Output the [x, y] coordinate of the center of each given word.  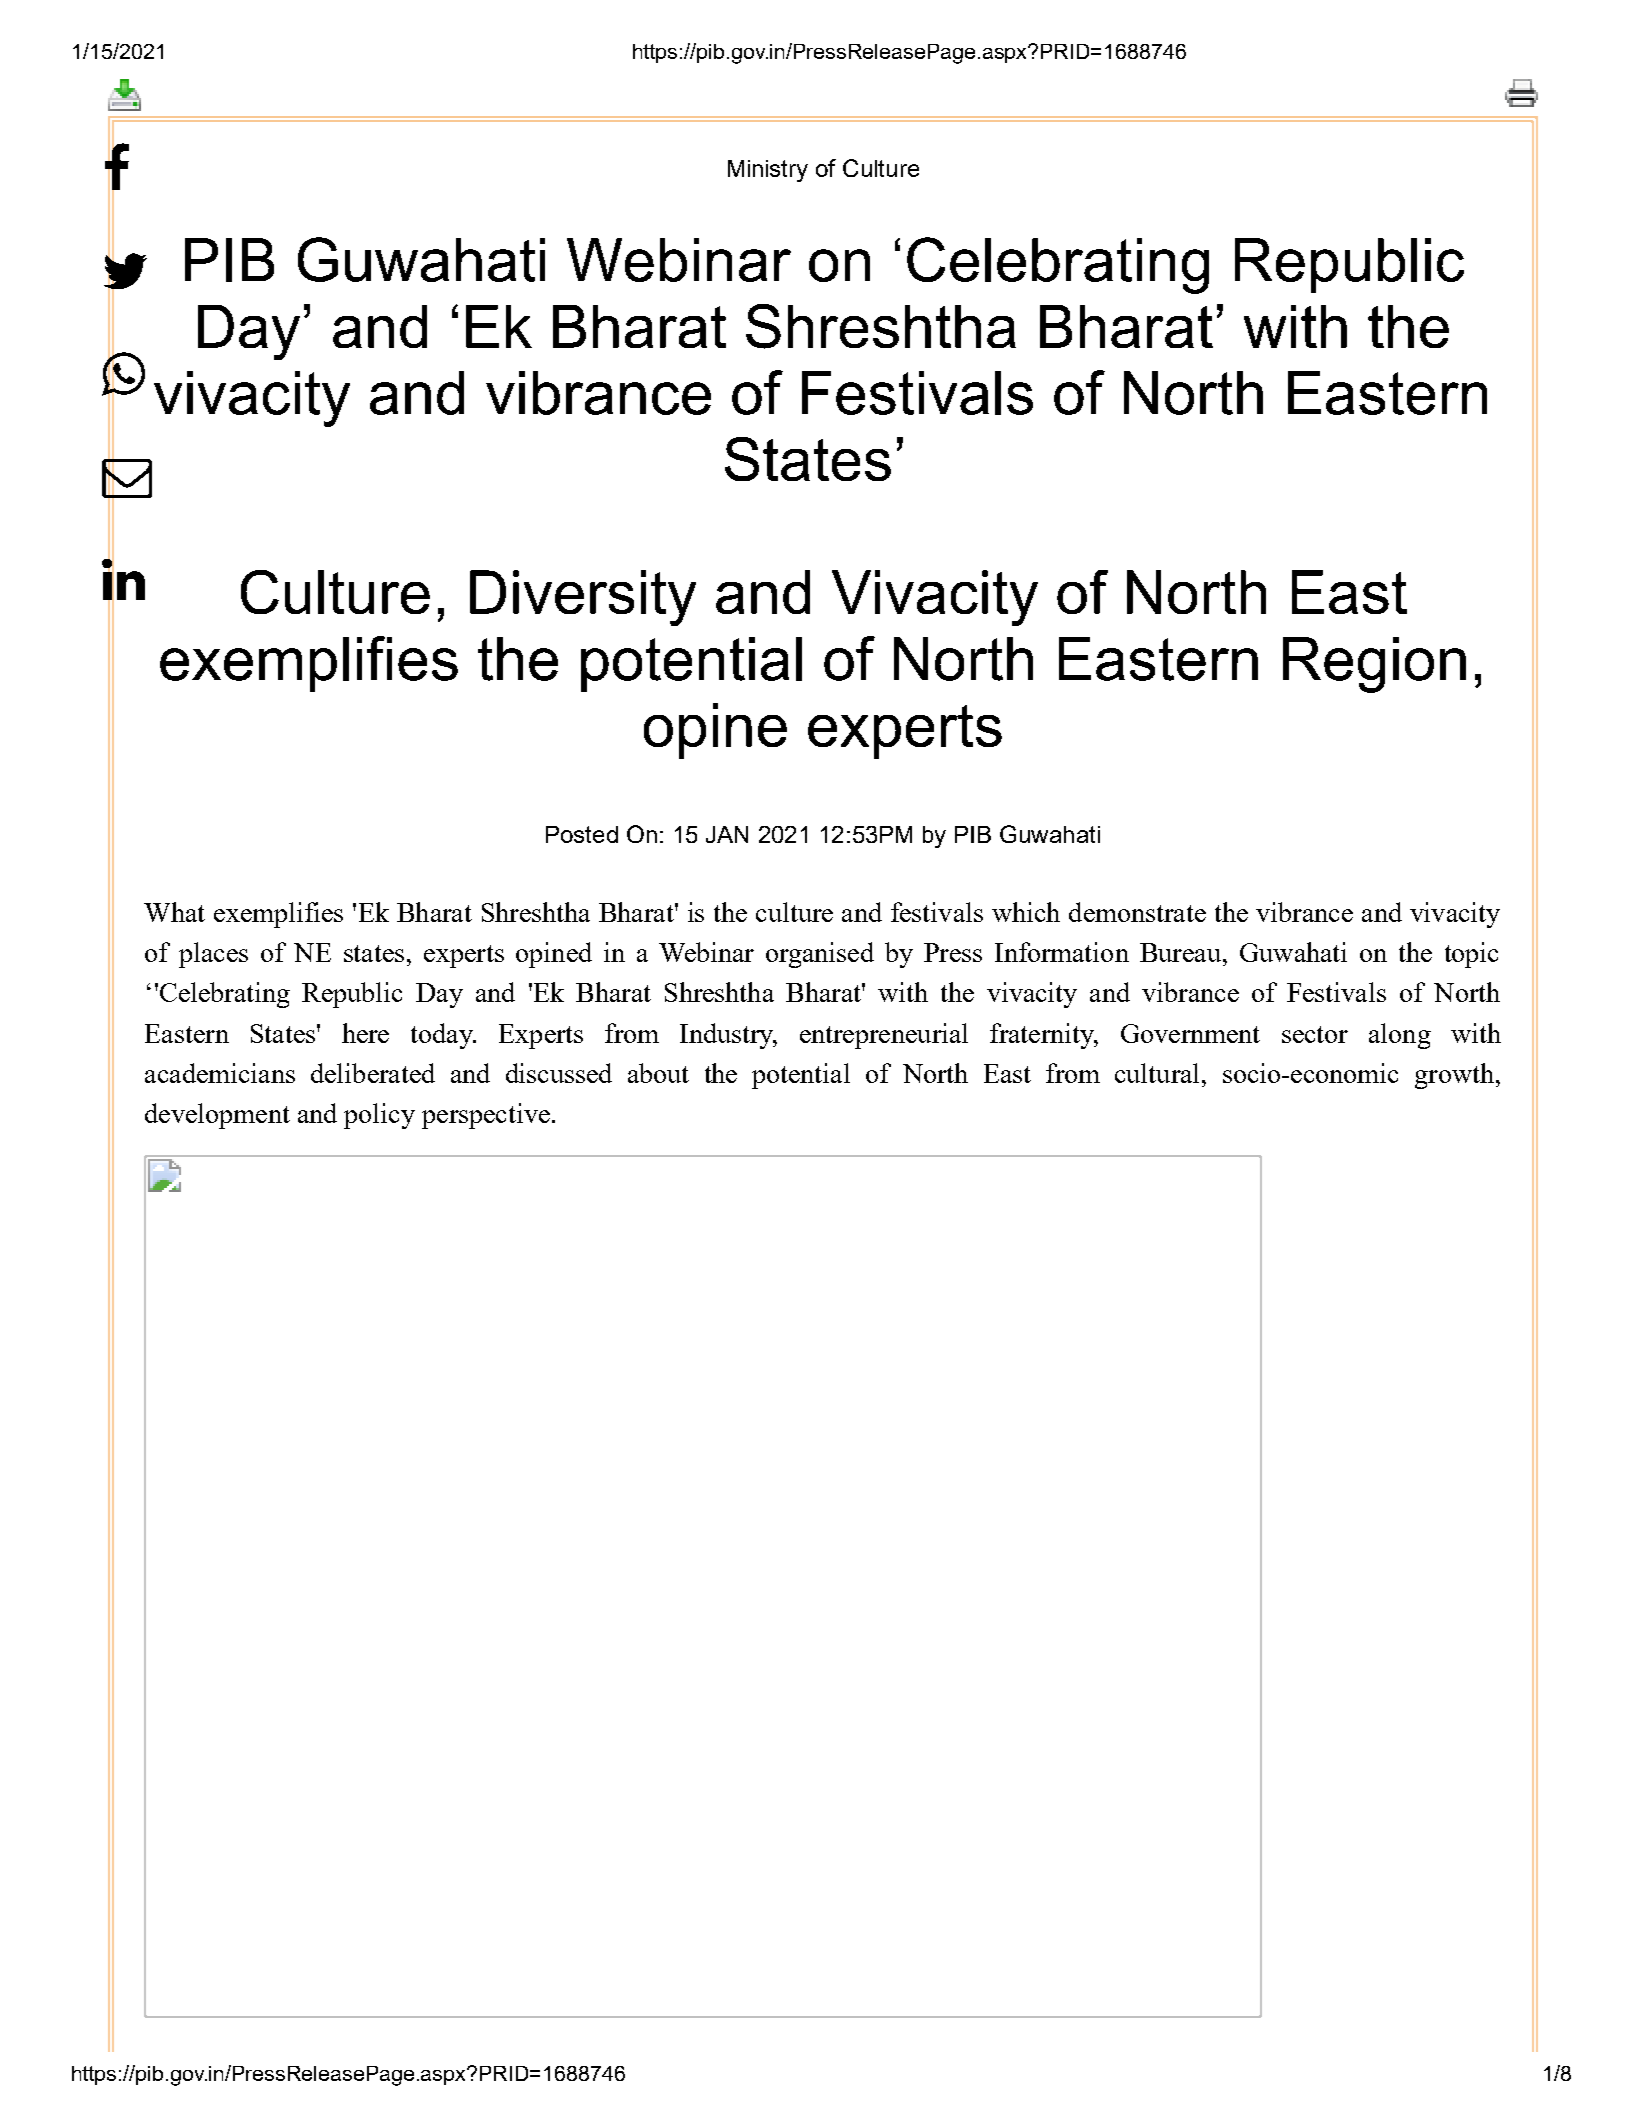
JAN [727, 834]
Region [1374, 665]
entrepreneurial [884, 1036]
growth [1454, 1076]
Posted [582, 834]
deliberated [373, 1073]
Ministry [768, 171]
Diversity [583, 598]
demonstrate [1137, 912]
